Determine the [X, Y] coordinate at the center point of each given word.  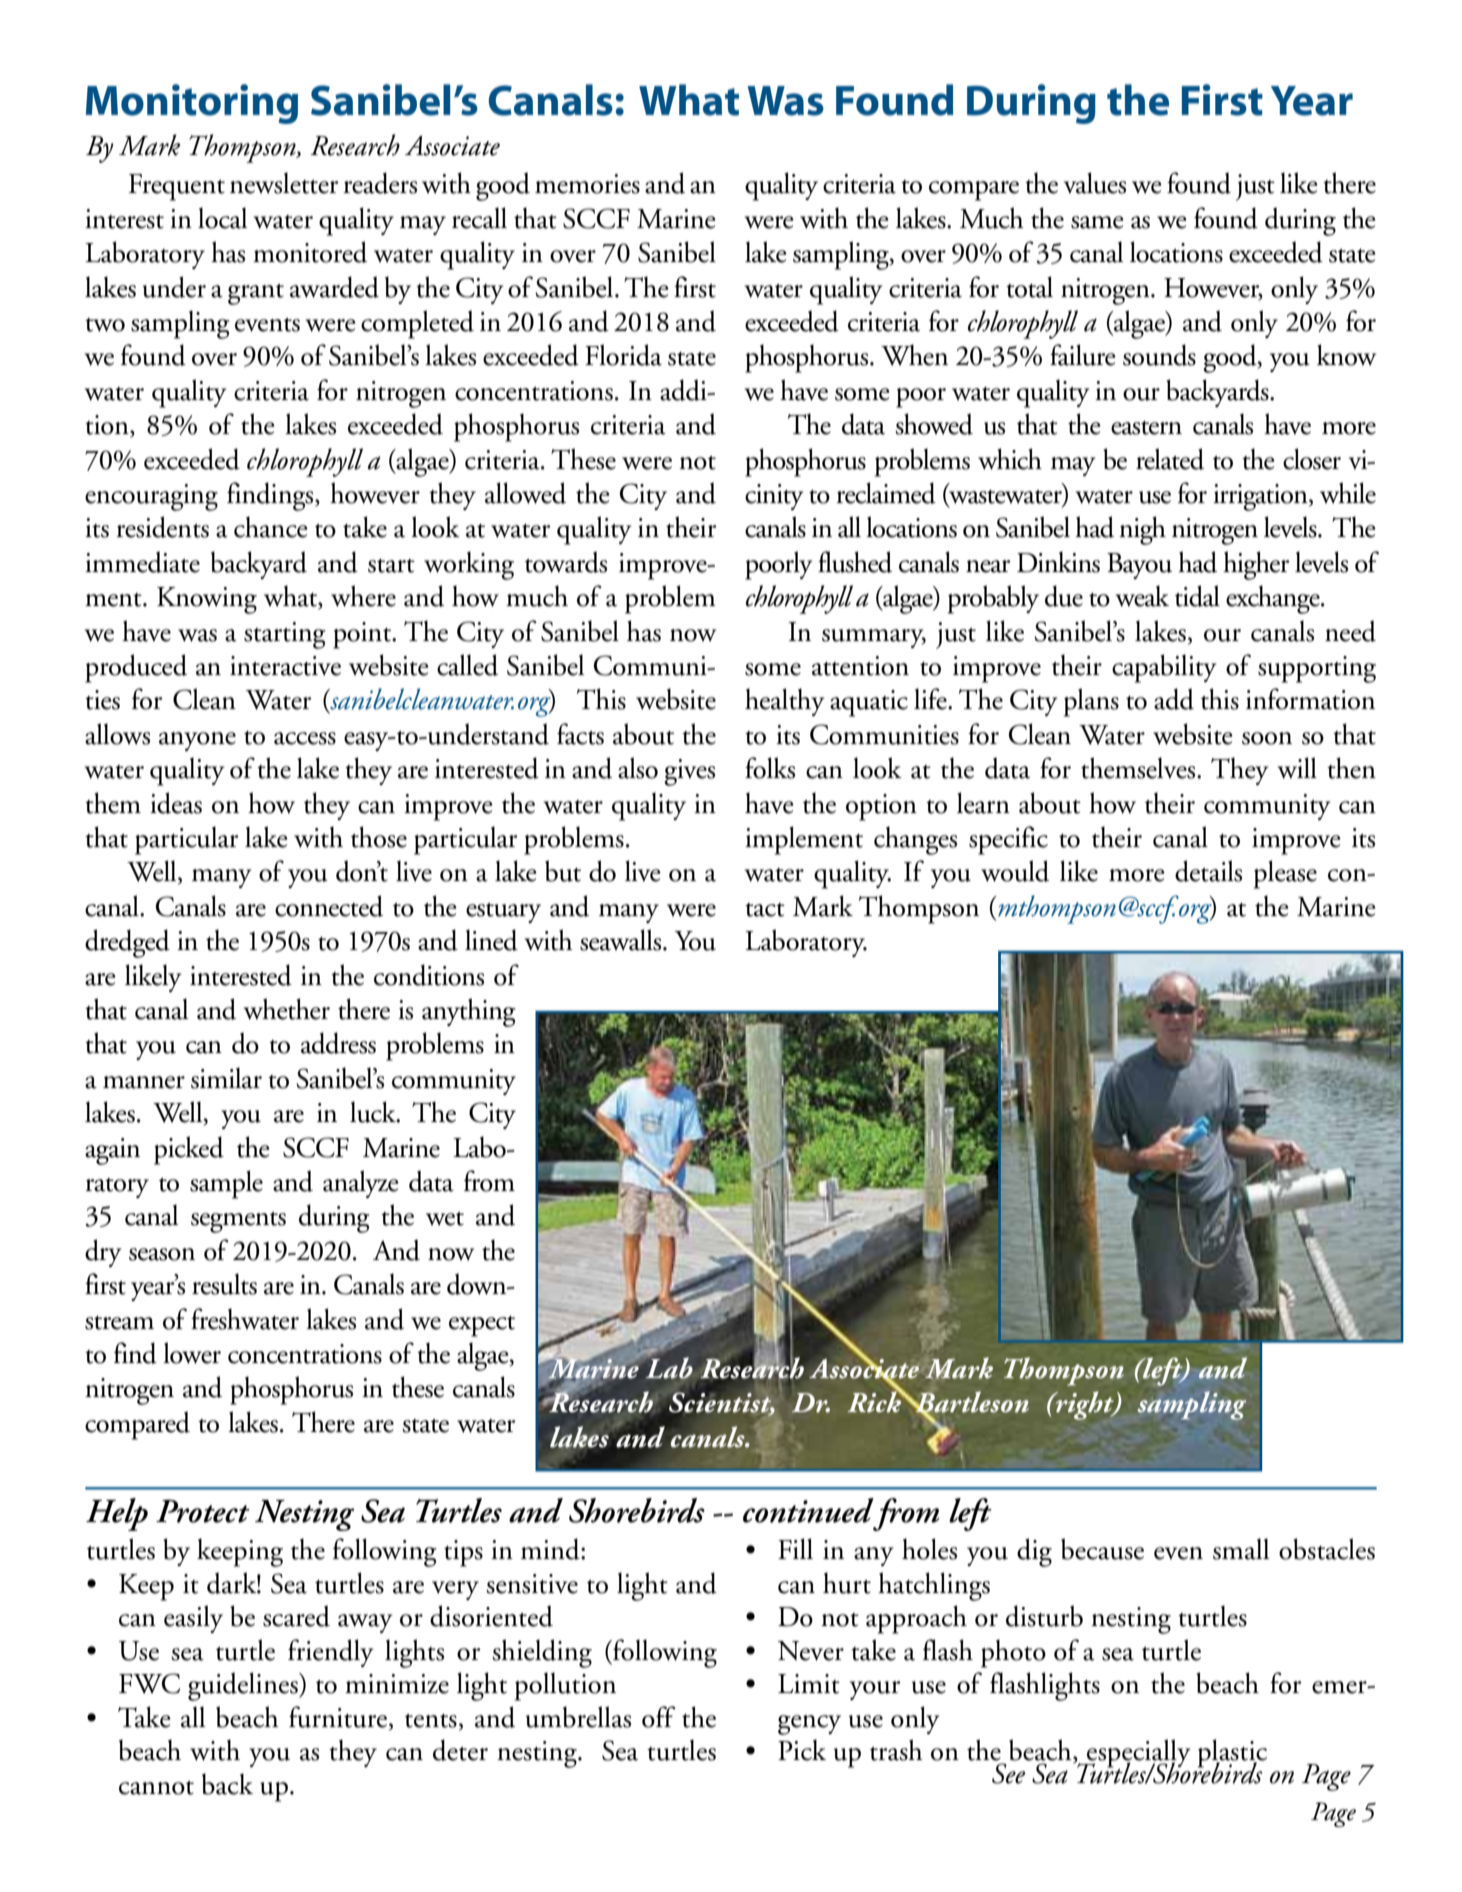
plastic [1232, 1754]
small [1241, 1549]
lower [192, 1353]
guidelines [244, 1686]
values [1095, 183]
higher [1256, 565]
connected [329, 906]
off [659, 1717]
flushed [855, 562]
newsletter [284, 183]
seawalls [622, 940]
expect [482, 1326]
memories [587, 184]
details [1208, 871]
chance [271, 527]
